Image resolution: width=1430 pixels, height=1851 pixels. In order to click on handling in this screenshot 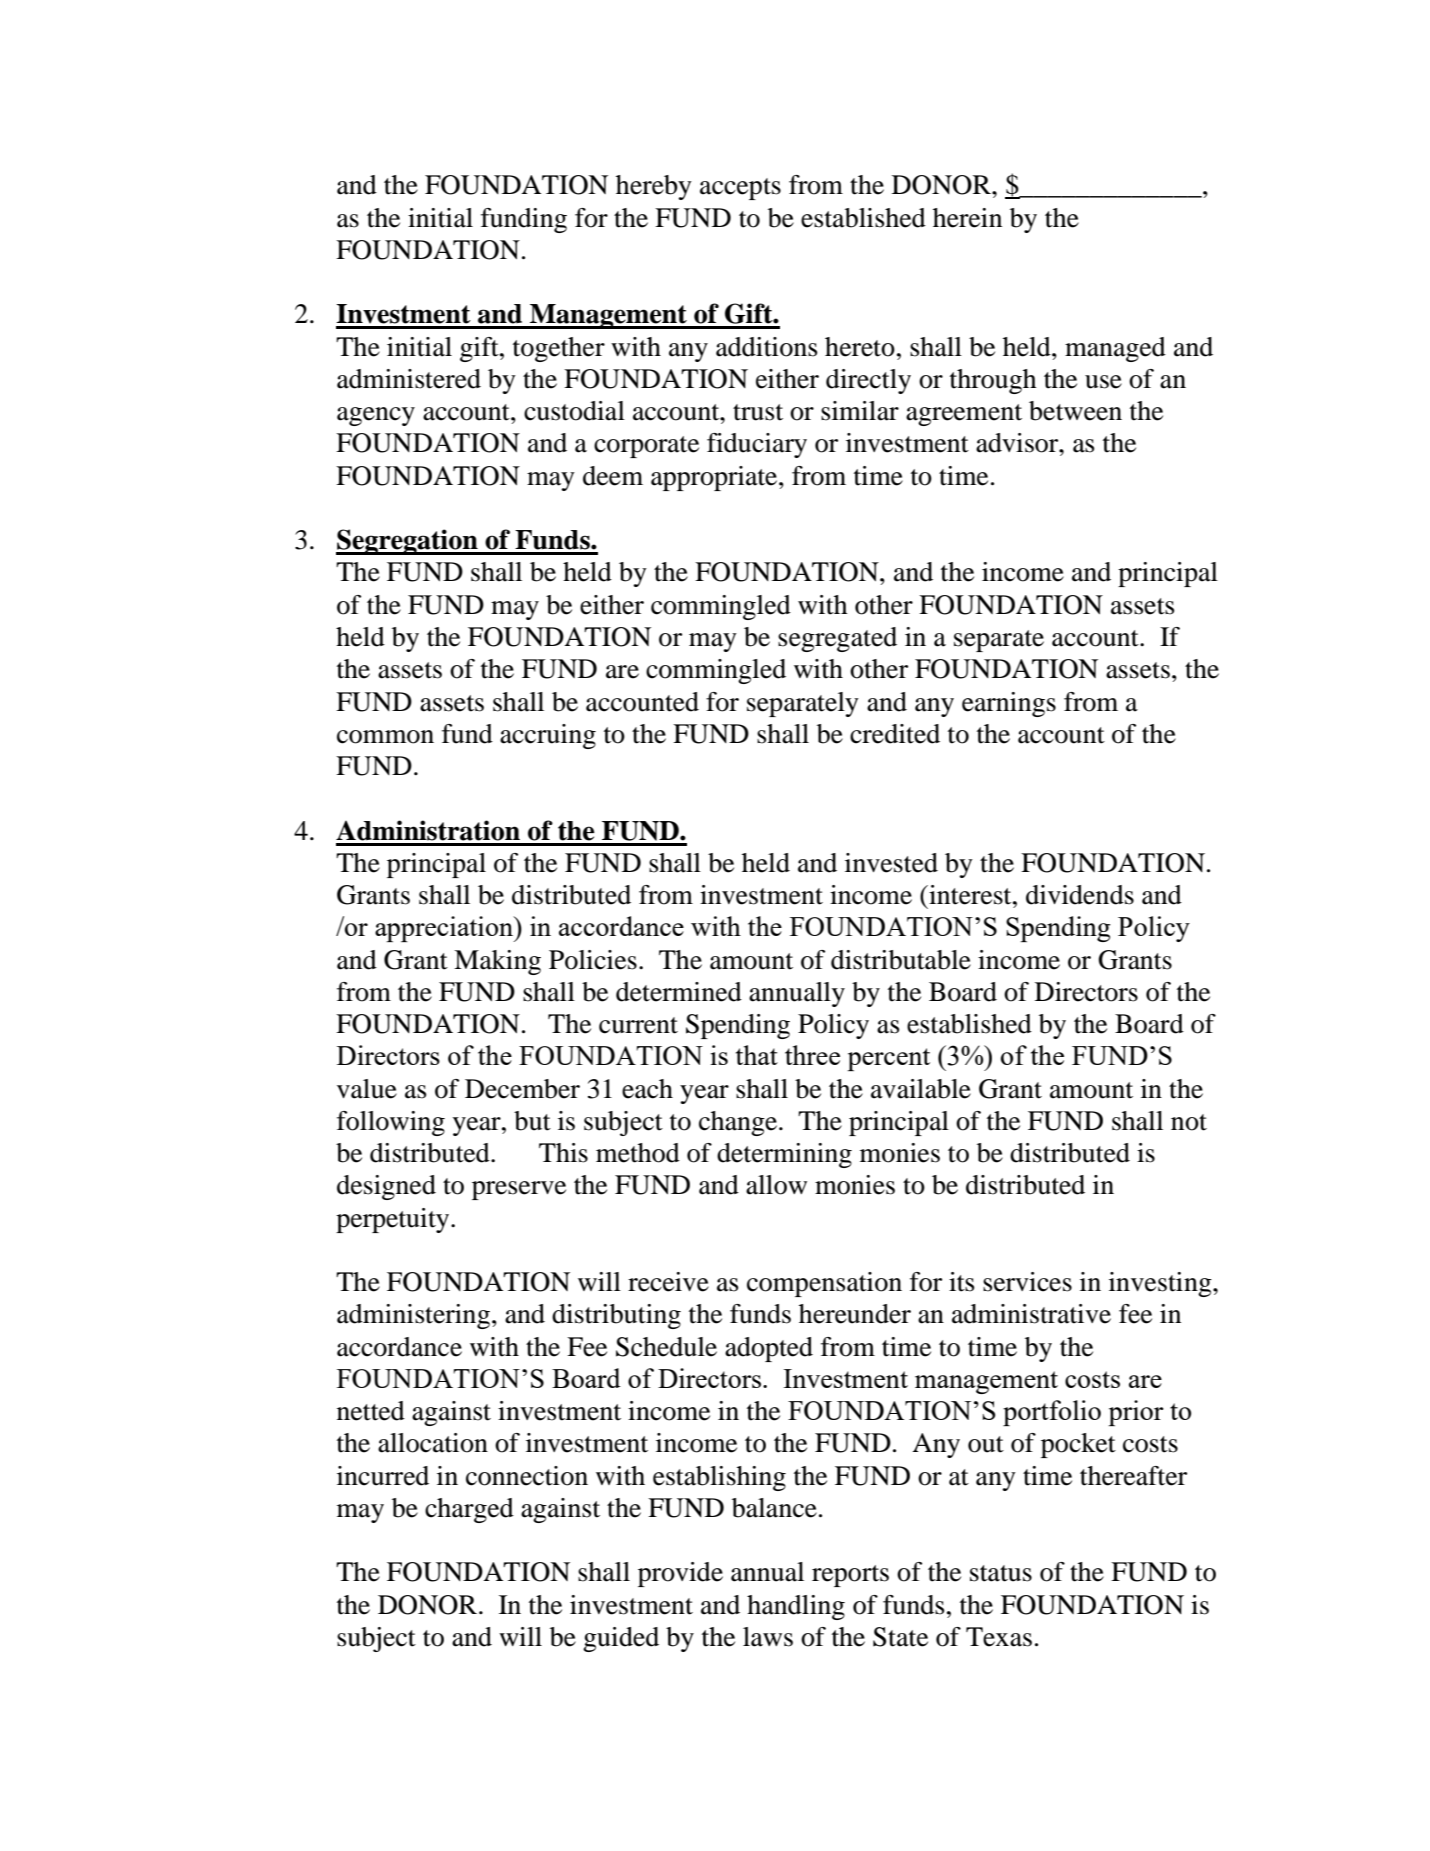, I will do `click(796, 1607)`.
